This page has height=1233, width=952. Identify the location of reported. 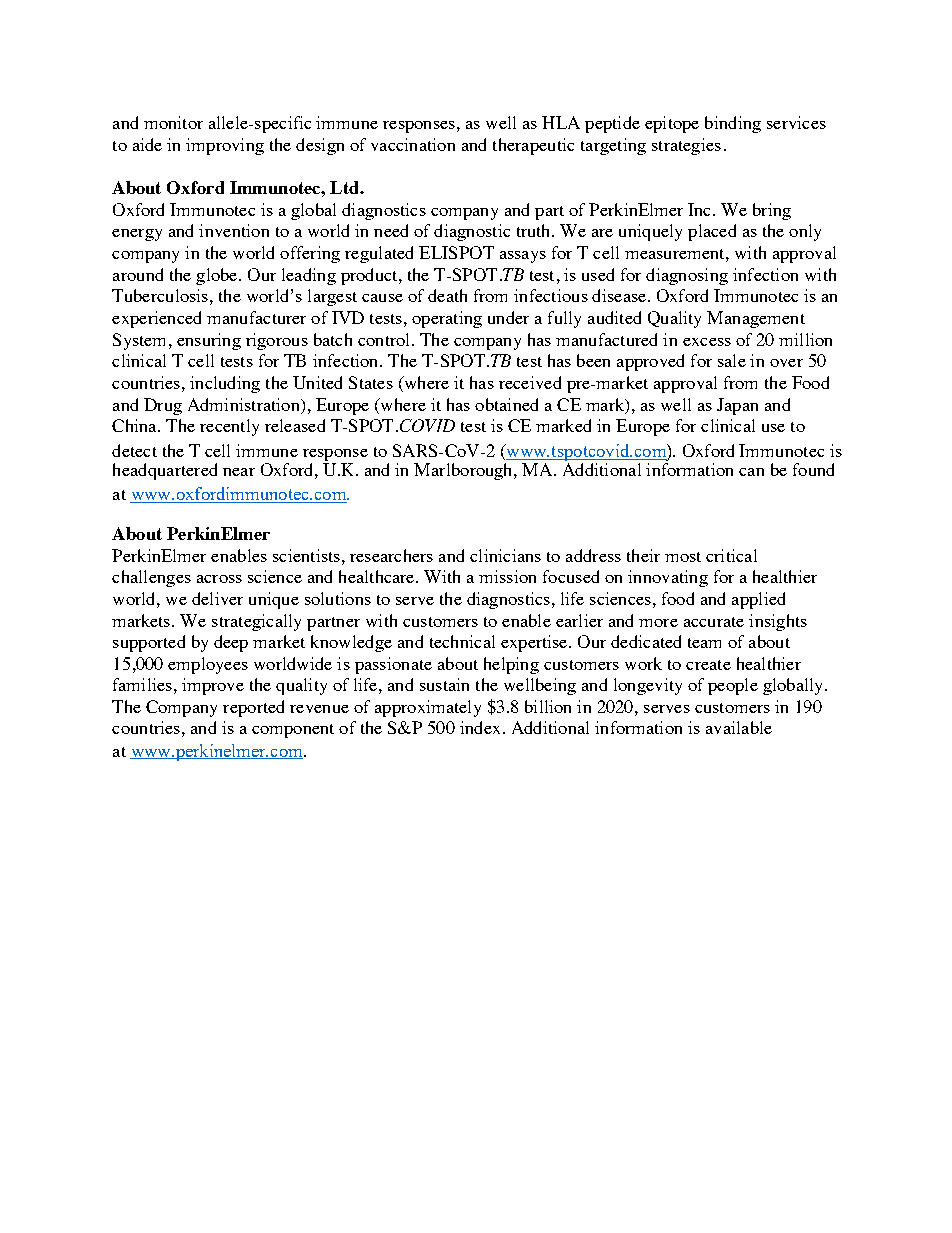
(253, 708).
